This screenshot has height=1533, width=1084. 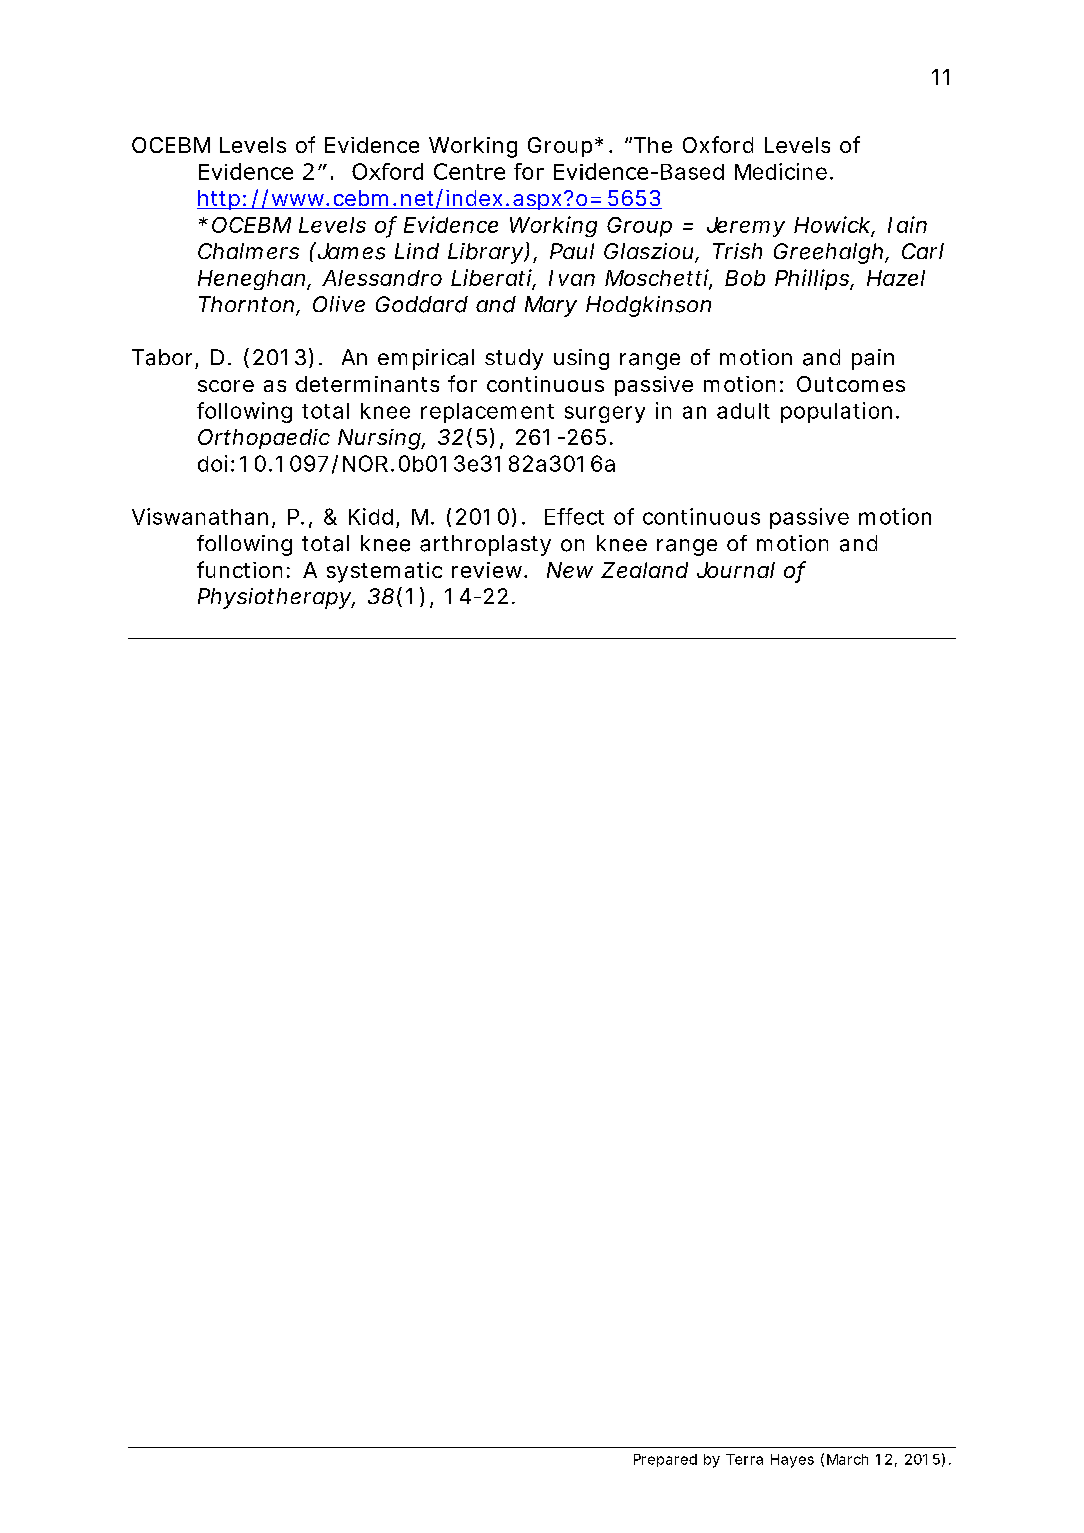 I want to click on Howick, so click(x=832, y=224).
